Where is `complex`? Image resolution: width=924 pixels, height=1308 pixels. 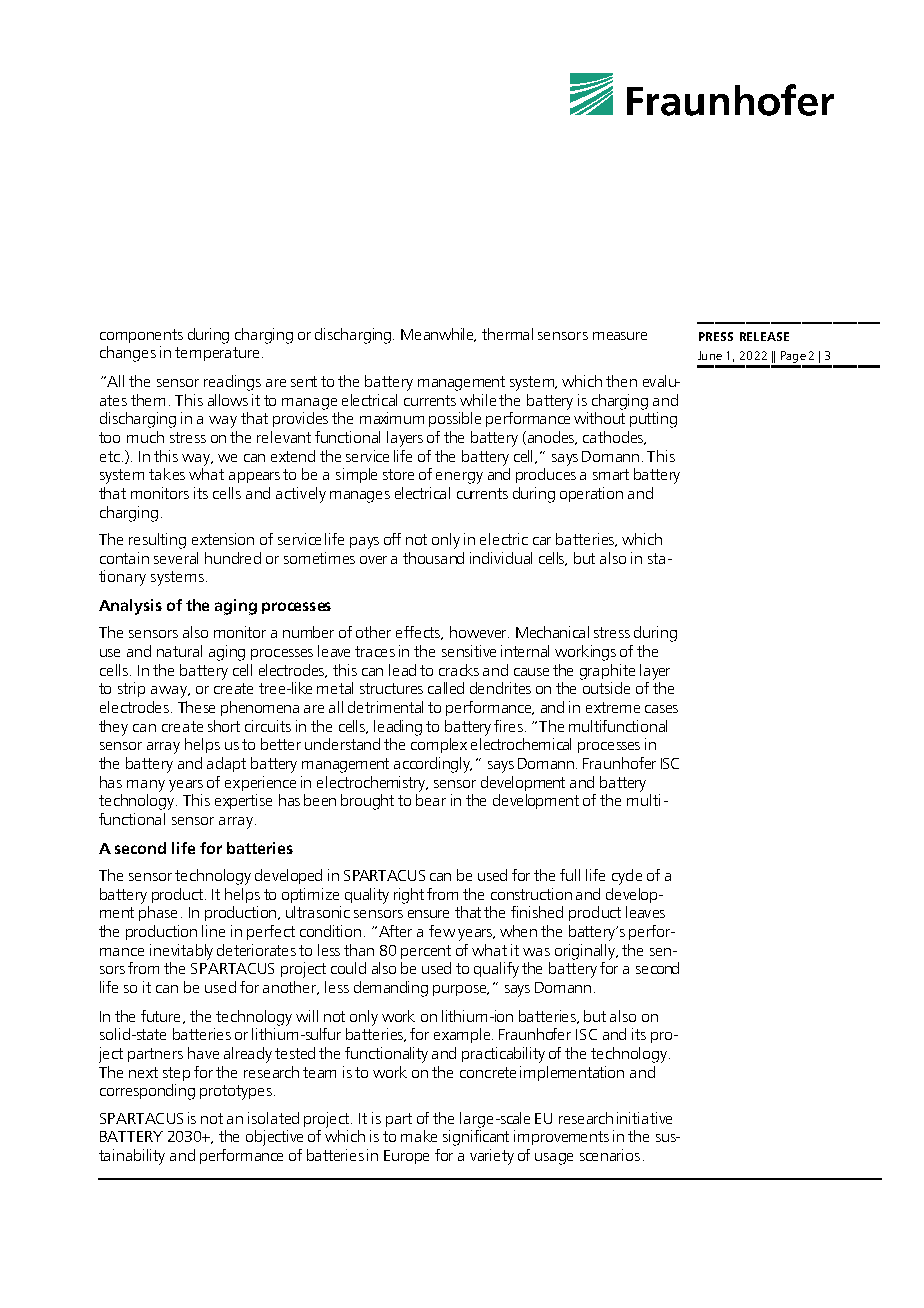
complex is located at coordinates (439, 745).
